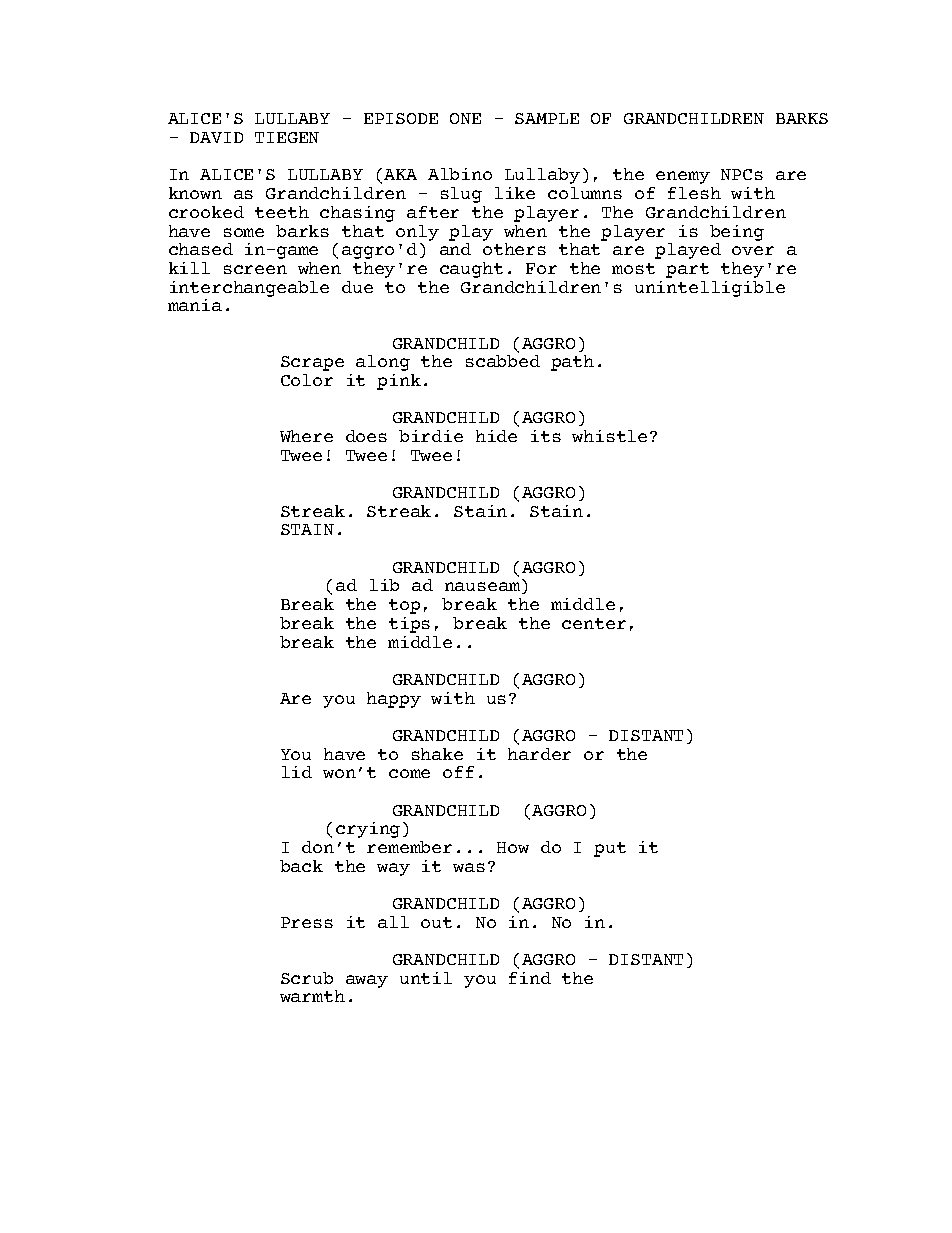 The image size is (952, 1233). What do you see at coordinates (530, 978) in the screenshot?
I see `find` at bounding box center [530, 978].
